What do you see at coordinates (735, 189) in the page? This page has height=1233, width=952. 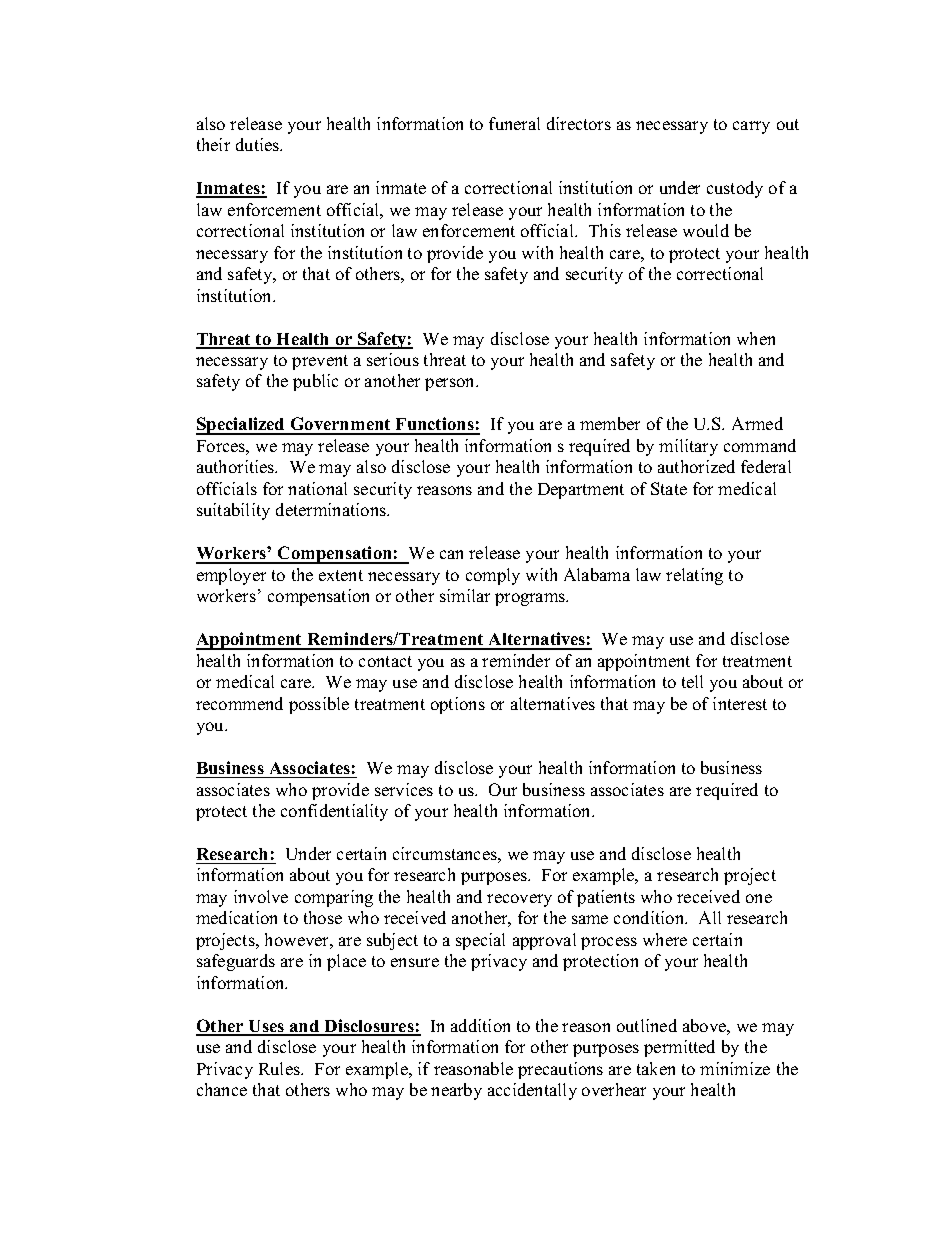 I see `custody` at bounding box center [735, 189].
